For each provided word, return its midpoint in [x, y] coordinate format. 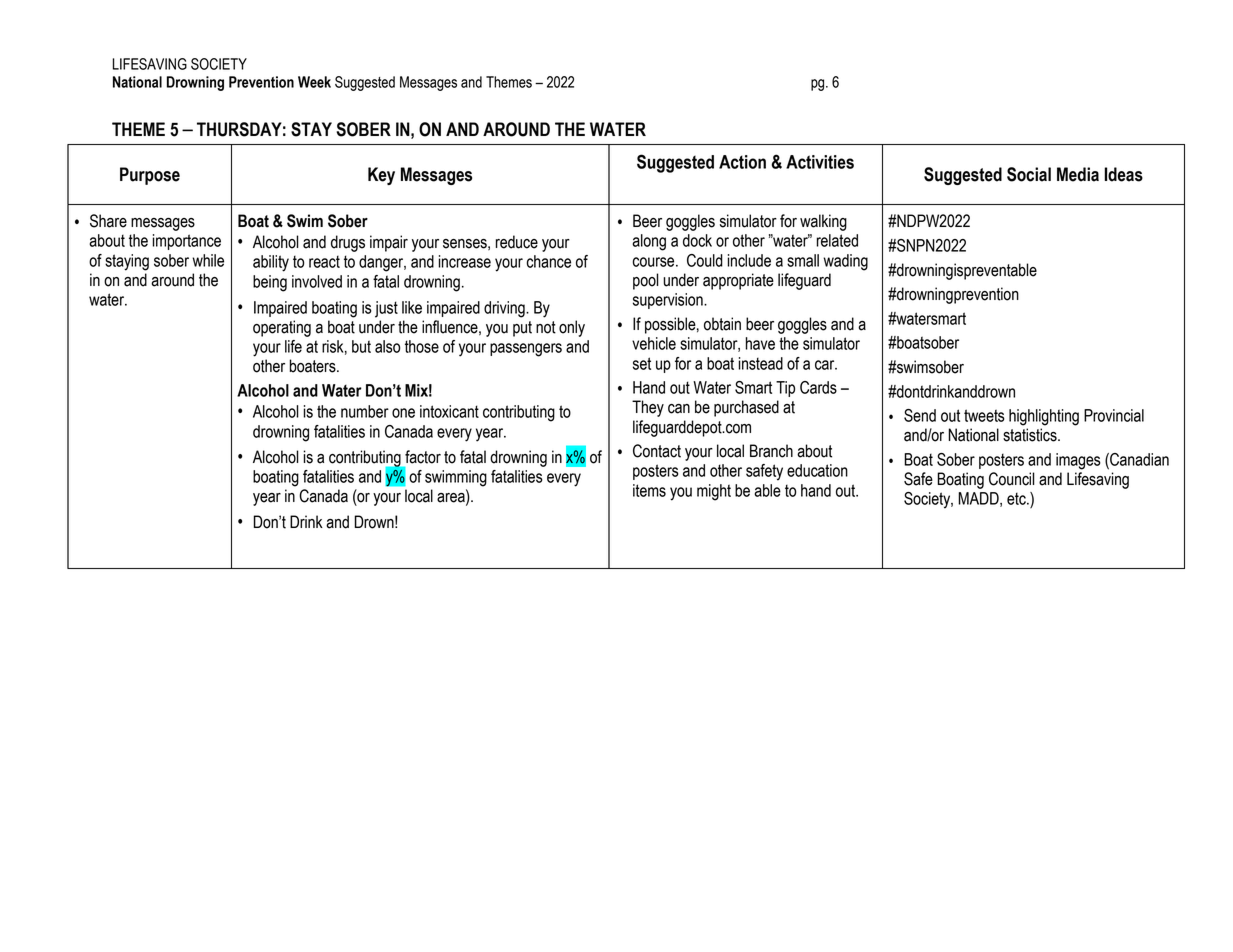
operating [282, 328]
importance [186, 242]
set [642, 363]
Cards [818, 387]
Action [742, 162]
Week [314, 82]
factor [423, 457]
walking [823, 222]
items [649, 490]
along [649, 242]
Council [1012, 479]
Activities [820, 162]
